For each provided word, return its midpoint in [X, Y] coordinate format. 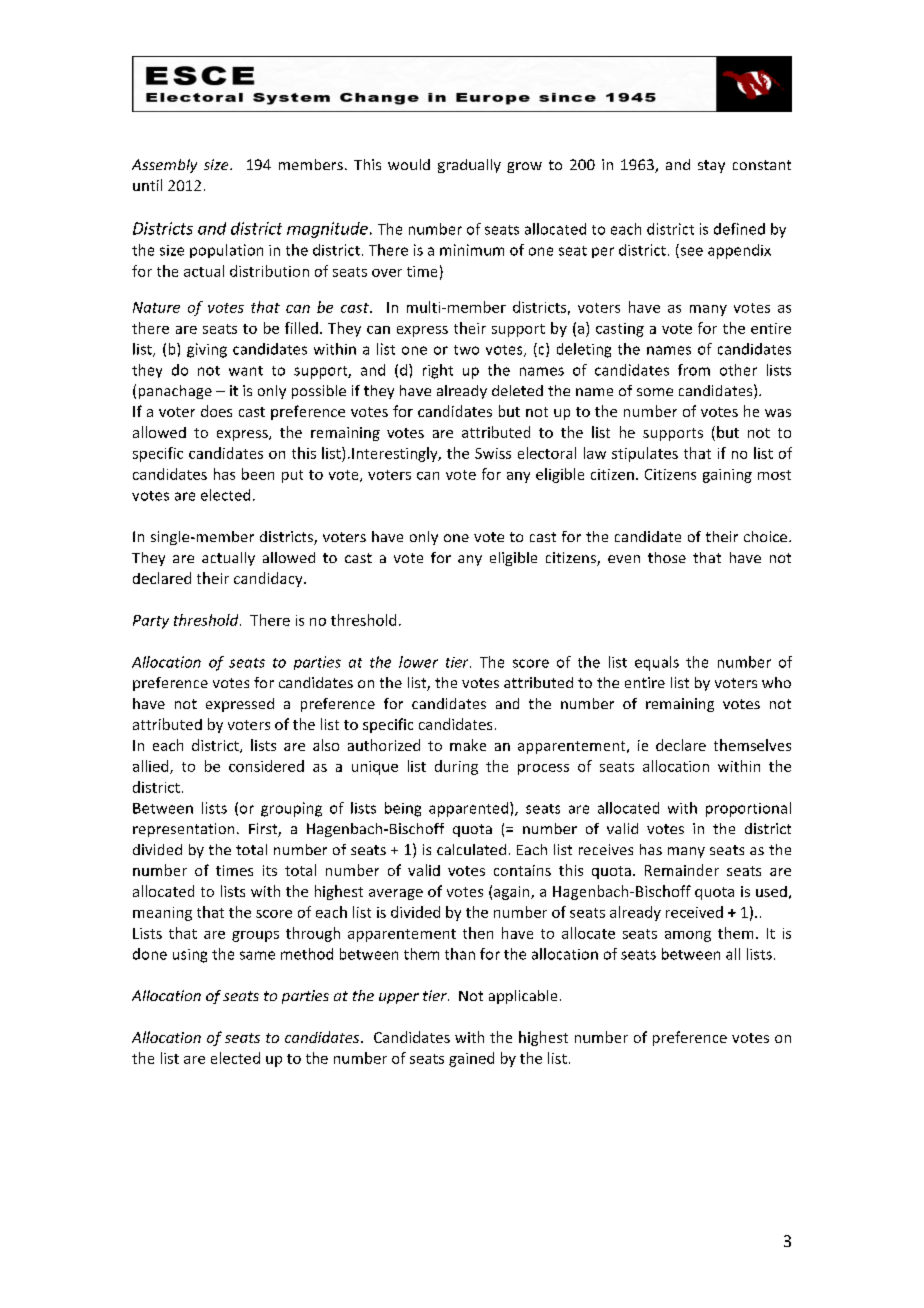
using [190, 956]
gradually [469, 166]
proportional [748, 809]
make [468, 745]
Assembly [164, 166]
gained [471, 1059]
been [258, 474]
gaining [727, 476]
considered [266, 766]
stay [711, 166]
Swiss [493, 453]
